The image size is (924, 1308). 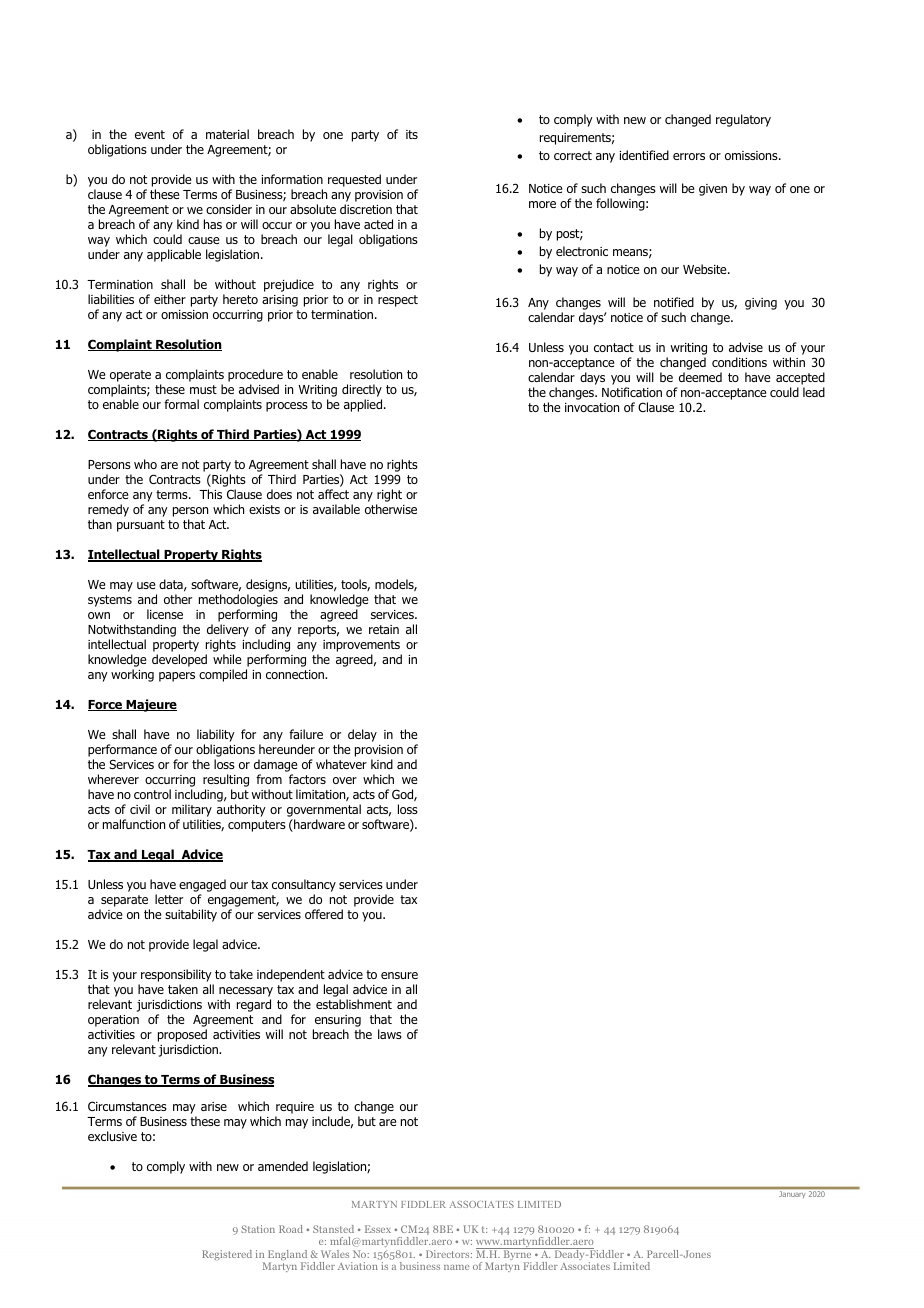 I want to click on Byrne, so click(x=517, y=1255).
